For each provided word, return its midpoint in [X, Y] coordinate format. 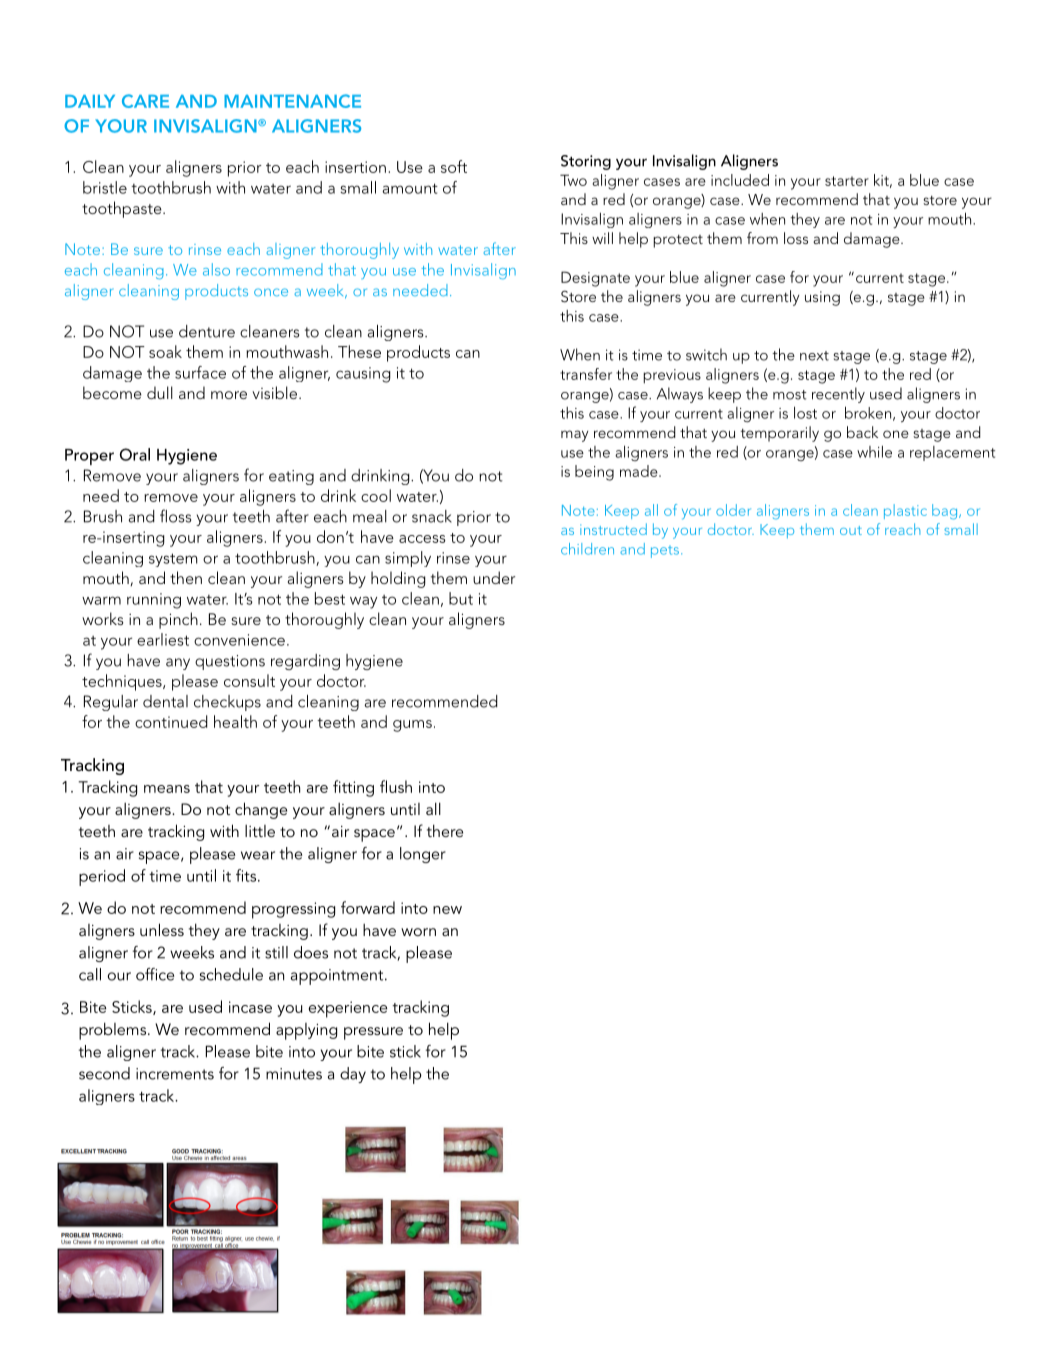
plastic [905, 511]
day [353, 1075]
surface [200, 372]
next [814, 356]
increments [175, 1074]
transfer [586, 374]
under [494, 577]
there [445, 830]
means [167, 789]
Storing [586, 162]
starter [847, 181]
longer [423, 855]
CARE [145, 101]
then [186, 577]
